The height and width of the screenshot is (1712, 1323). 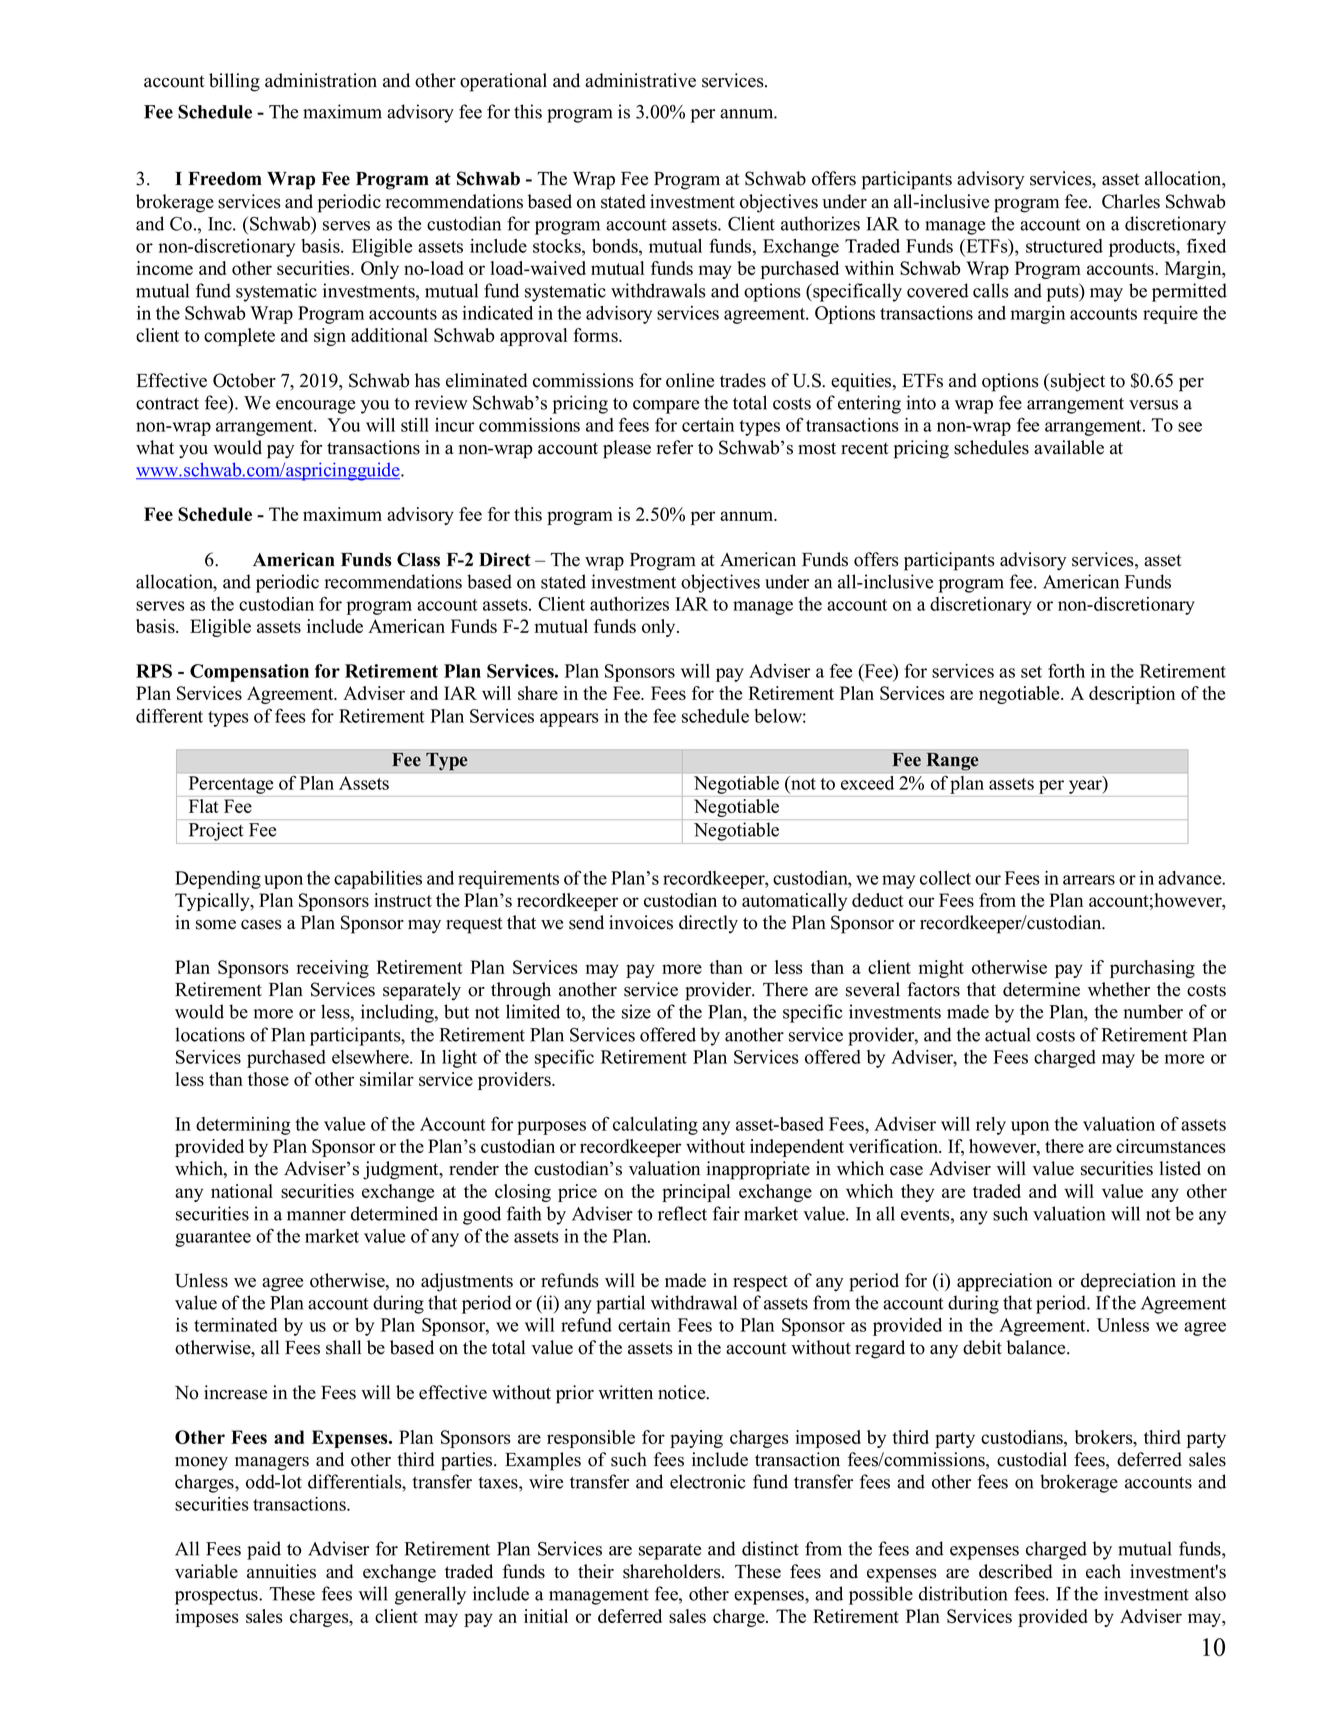 I want to click on administration, so click(x=321, y=80).
